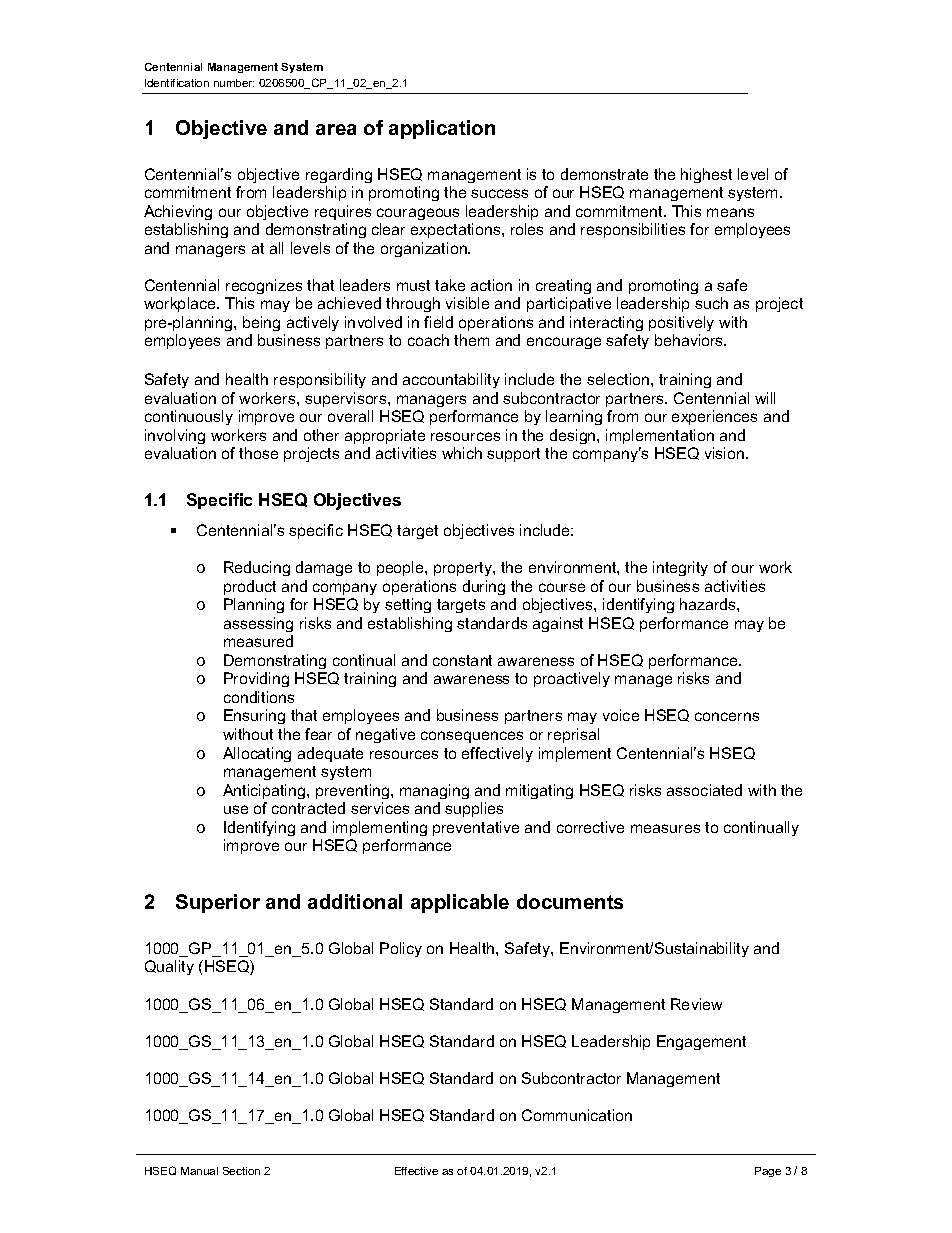 The width and height of the document is (952, 1233). Describe the element at coordinates (241, 1171) in the document. I see `Section` at that location.
